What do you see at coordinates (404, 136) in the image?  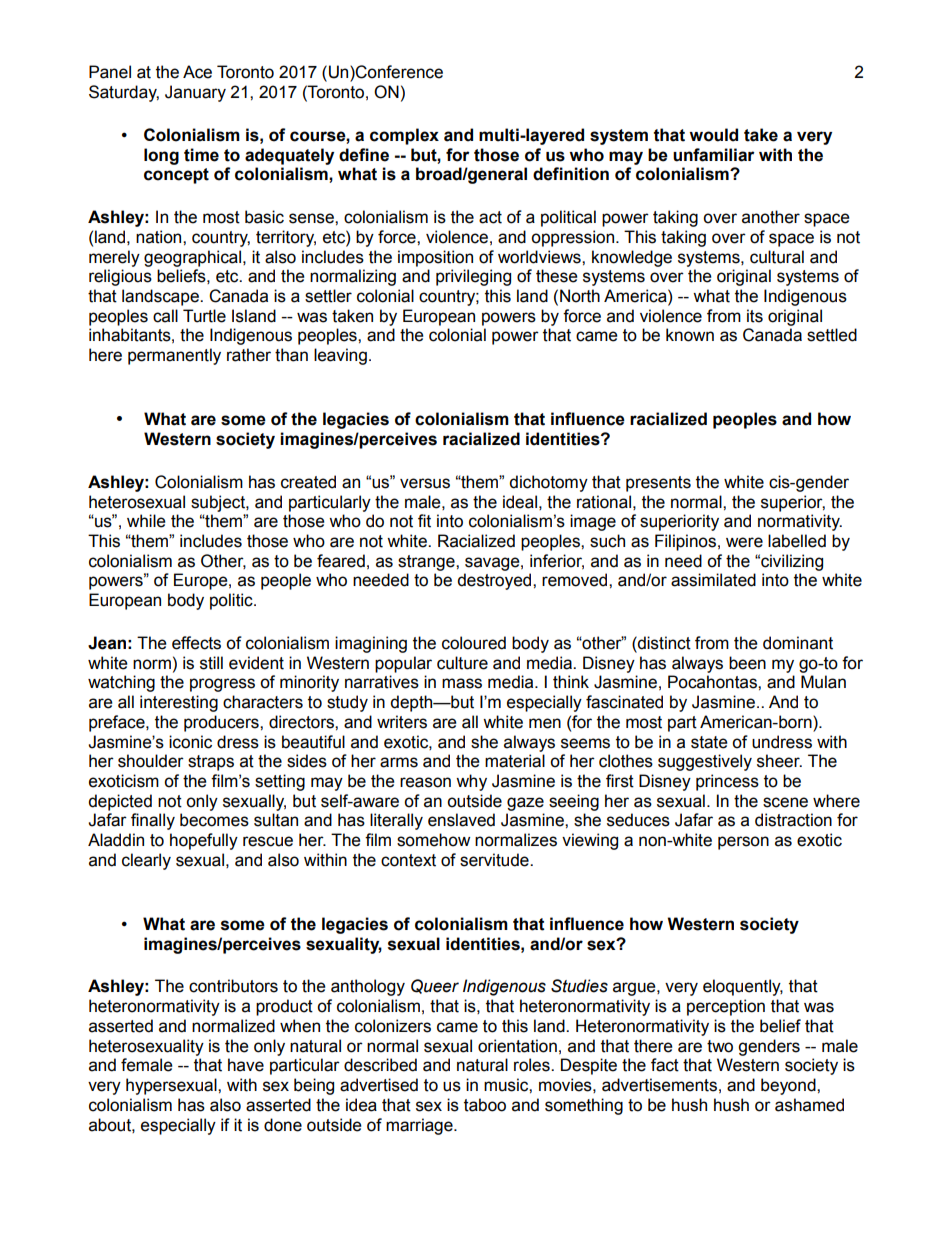 I see `complex` at bounding box center [404, 136].
